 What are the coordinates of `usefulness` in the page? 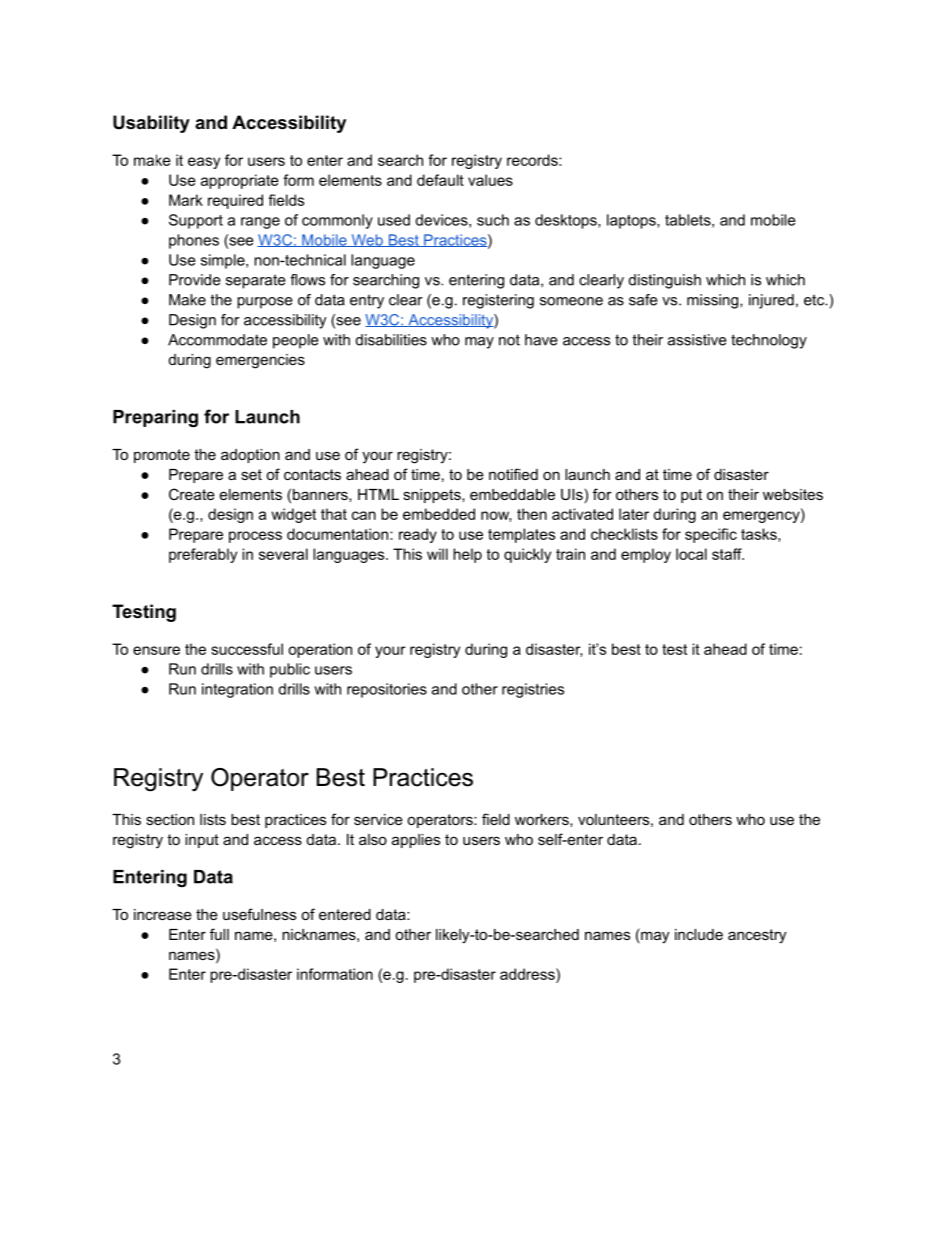 It's located at (259, 914).
